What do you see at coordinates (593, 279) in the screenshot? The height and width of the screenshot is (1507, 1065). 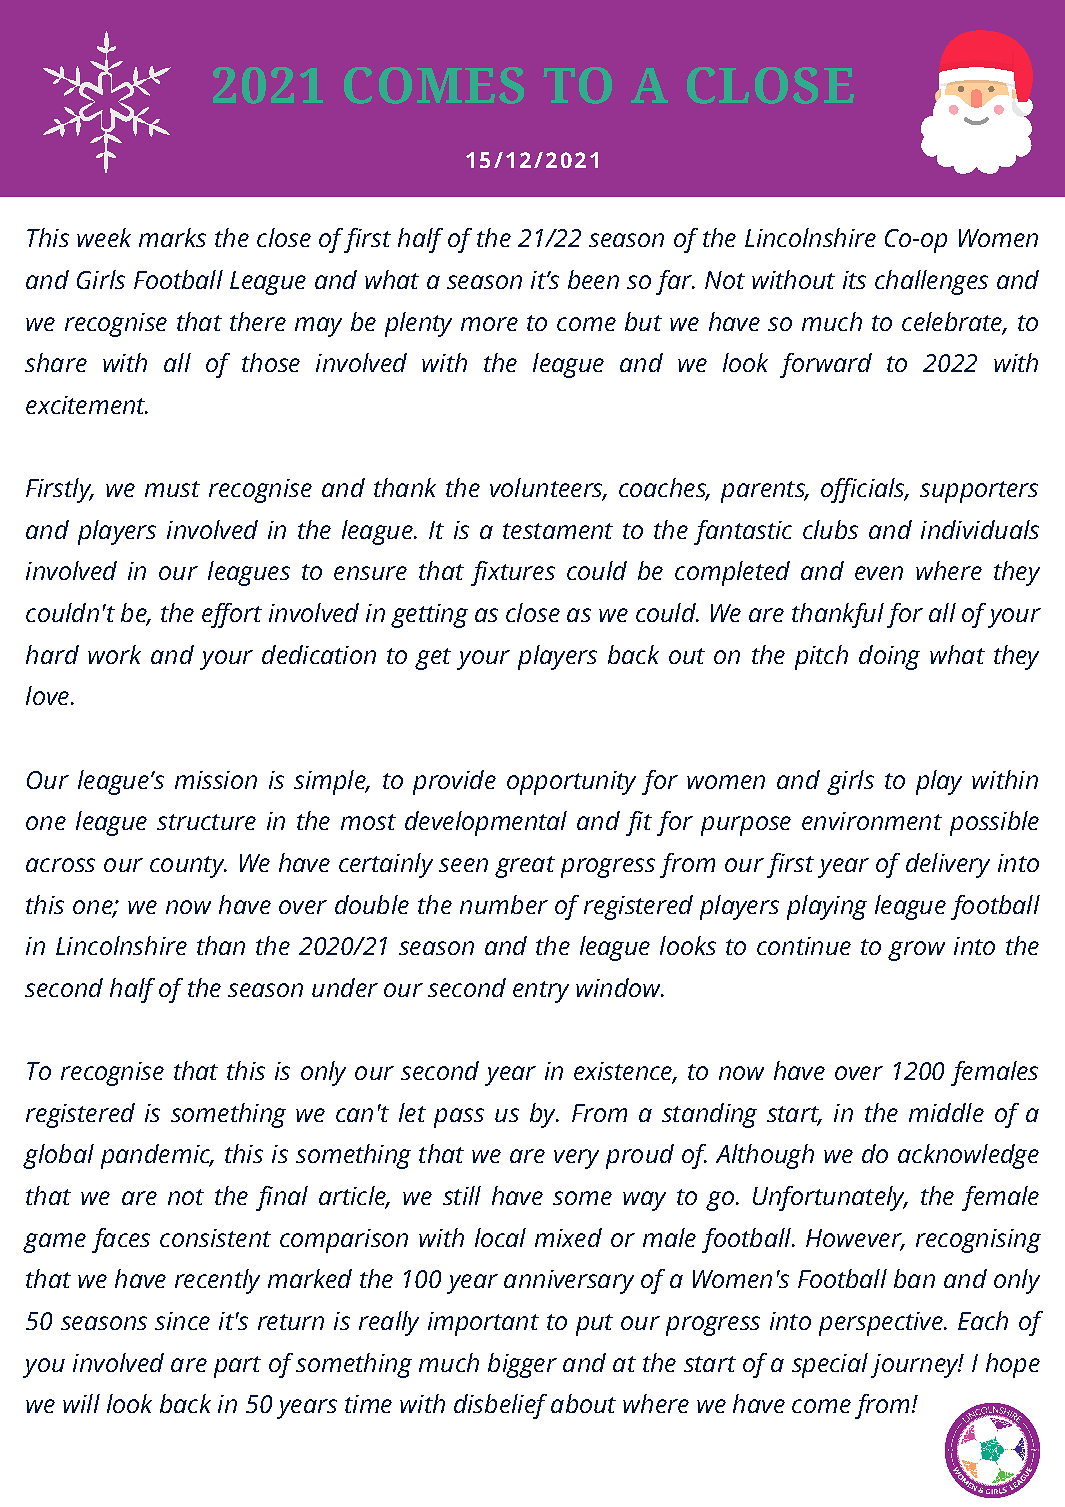 I see `been` at bounding box center [593, 279].
